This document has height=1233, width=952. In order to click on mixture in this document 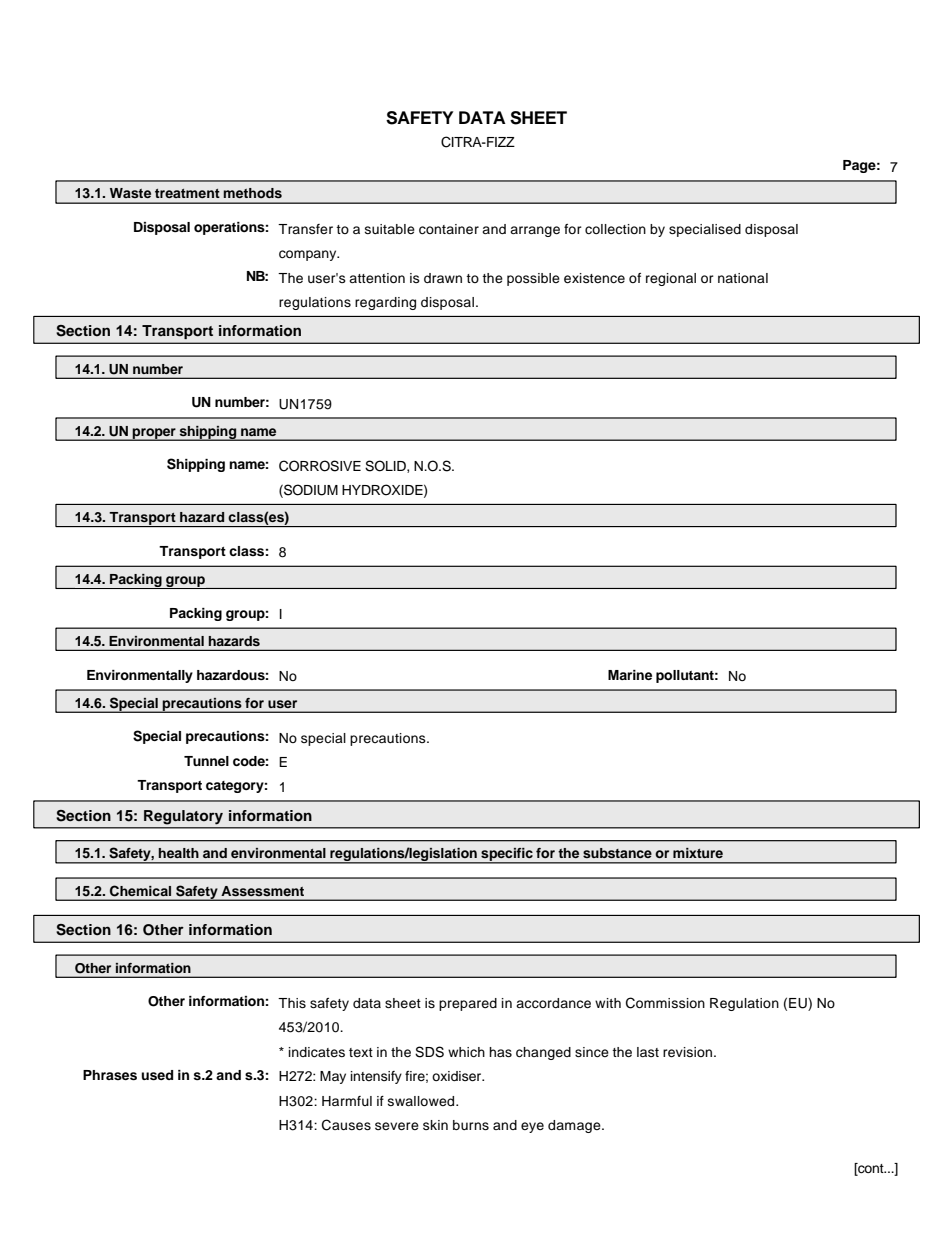, I will do `click(698, 853)`.
